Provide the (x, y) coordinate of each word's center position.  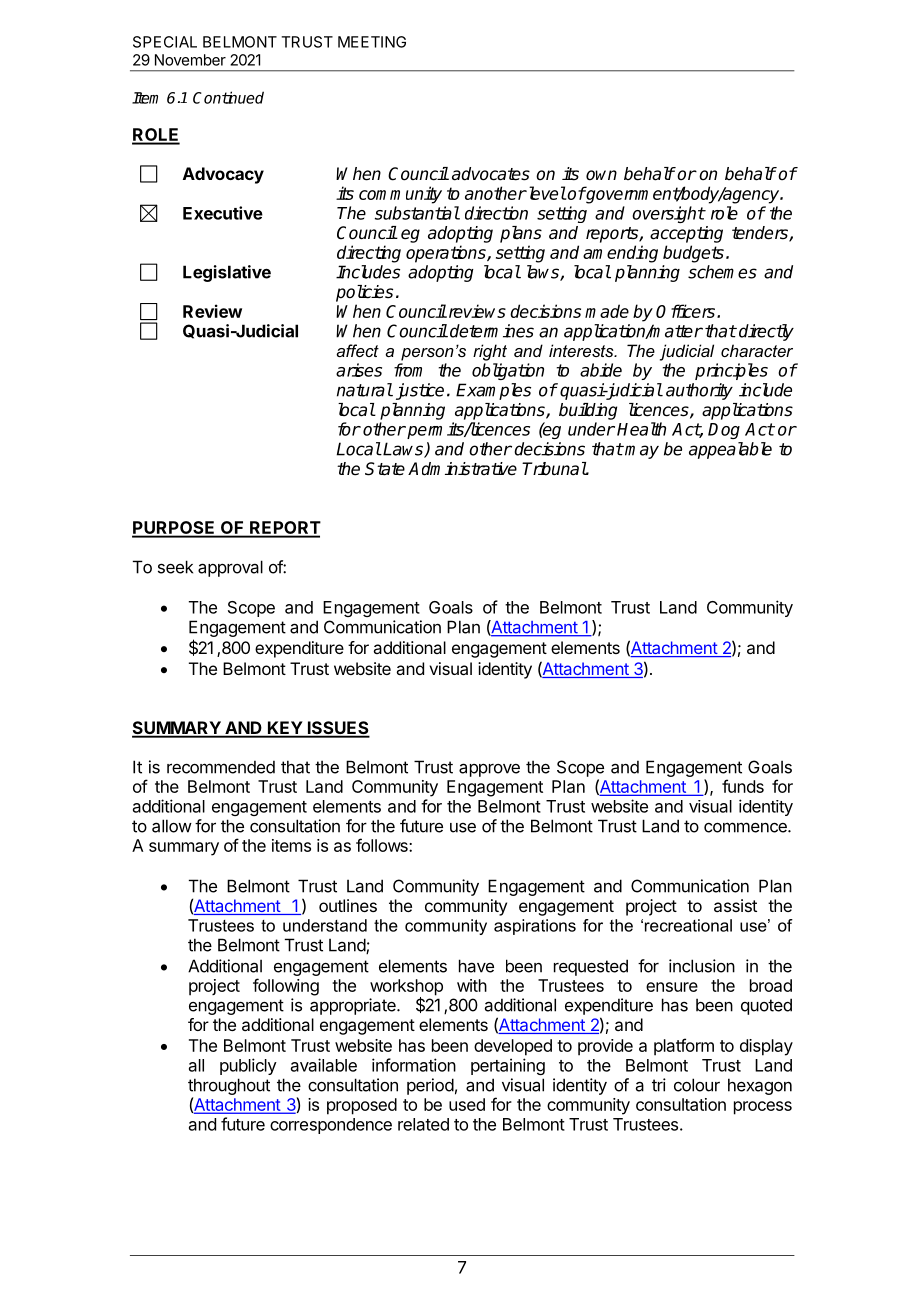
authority (699, 391)
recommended (221, 767)
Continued (228, 97)
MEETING (372, 42)
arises (359, 370)
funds (743, 786)
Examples (493, 391)
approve (489, 770)
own (601, 175)
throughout (229, 1086)
